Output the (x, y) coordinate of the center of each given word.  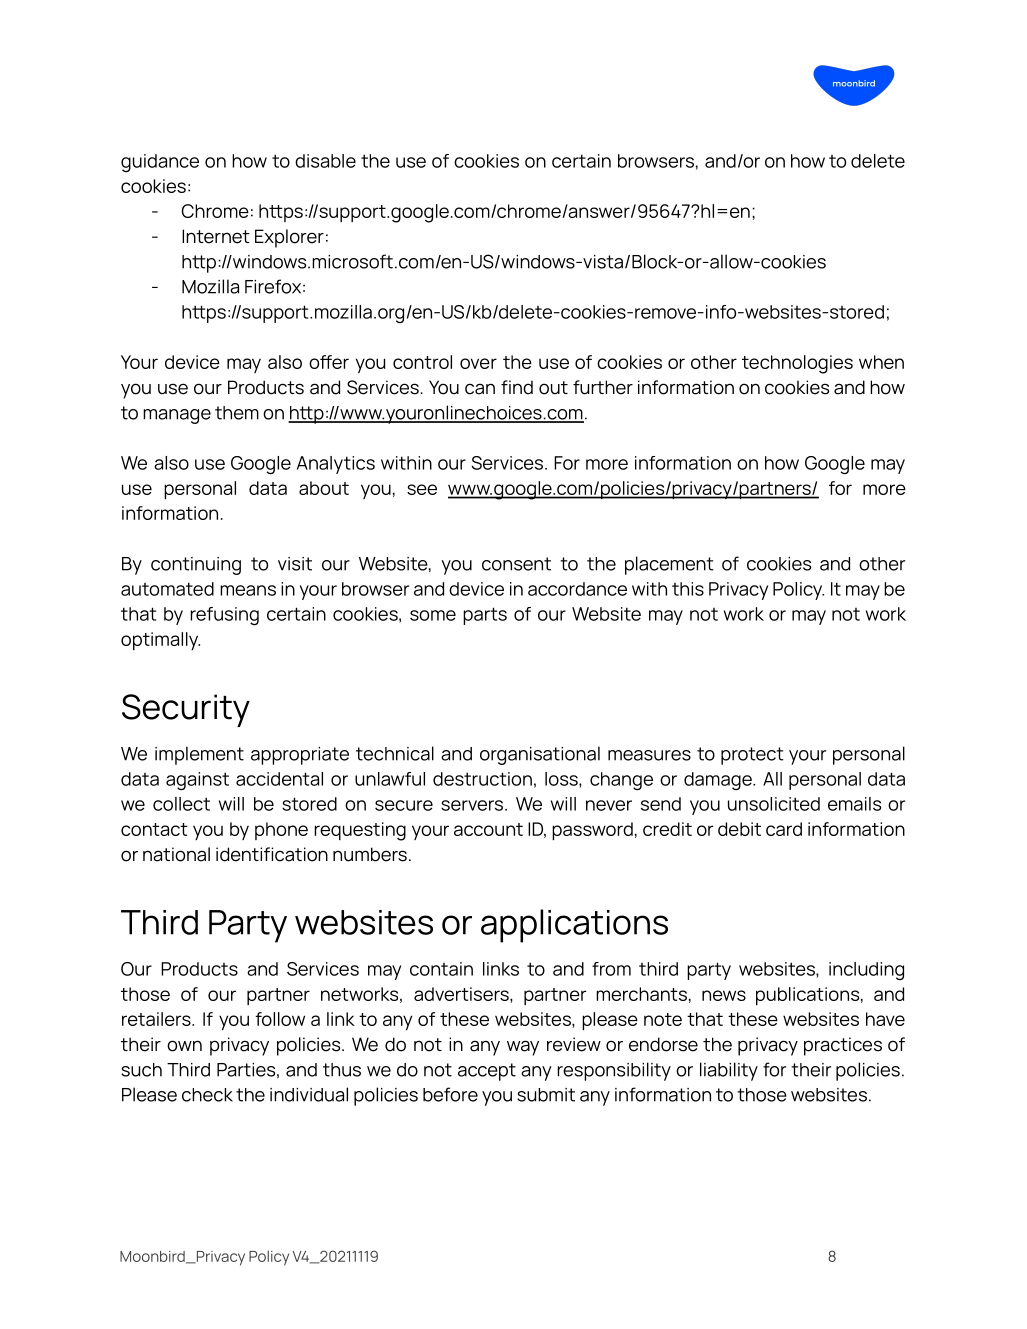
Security (186, 710)
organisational (540, 755)
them (237, 413)
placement (669, 565)
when (881, 362)
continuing (196, 566)
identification (272, 854)
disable (325, 161)
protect (752, 756)
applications (574, 926)
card (784, 829)
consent (516, 564)
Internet (216, 236)
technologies (797, 364)
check (207, 1095)
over (478, 363)
